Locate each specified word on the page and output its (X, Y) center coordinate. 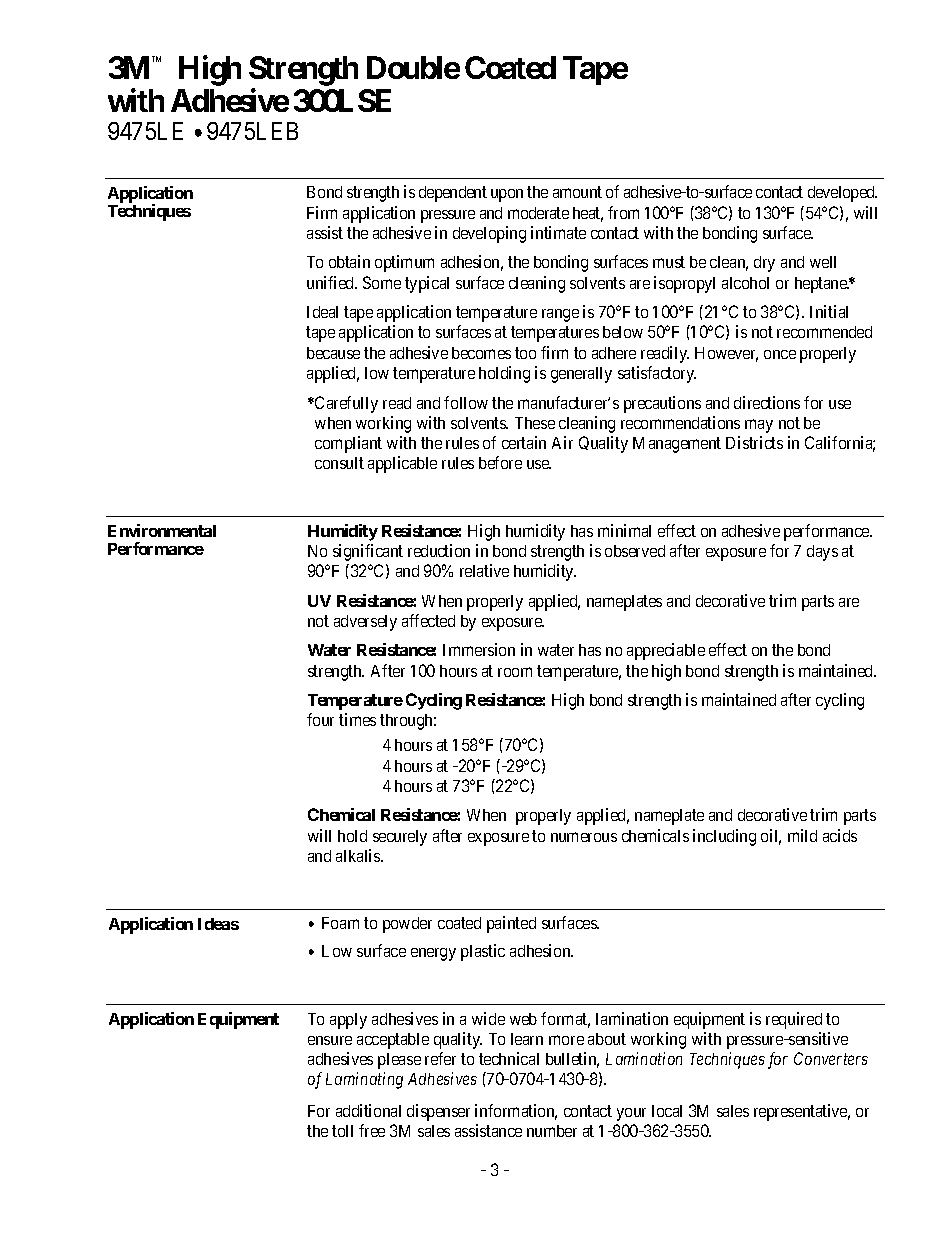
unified (332, 282)
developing (489, 234)
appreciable (666, 651)
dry (764, 264)
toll (342, 1131)
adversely (365, 623)
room (515, 672)
